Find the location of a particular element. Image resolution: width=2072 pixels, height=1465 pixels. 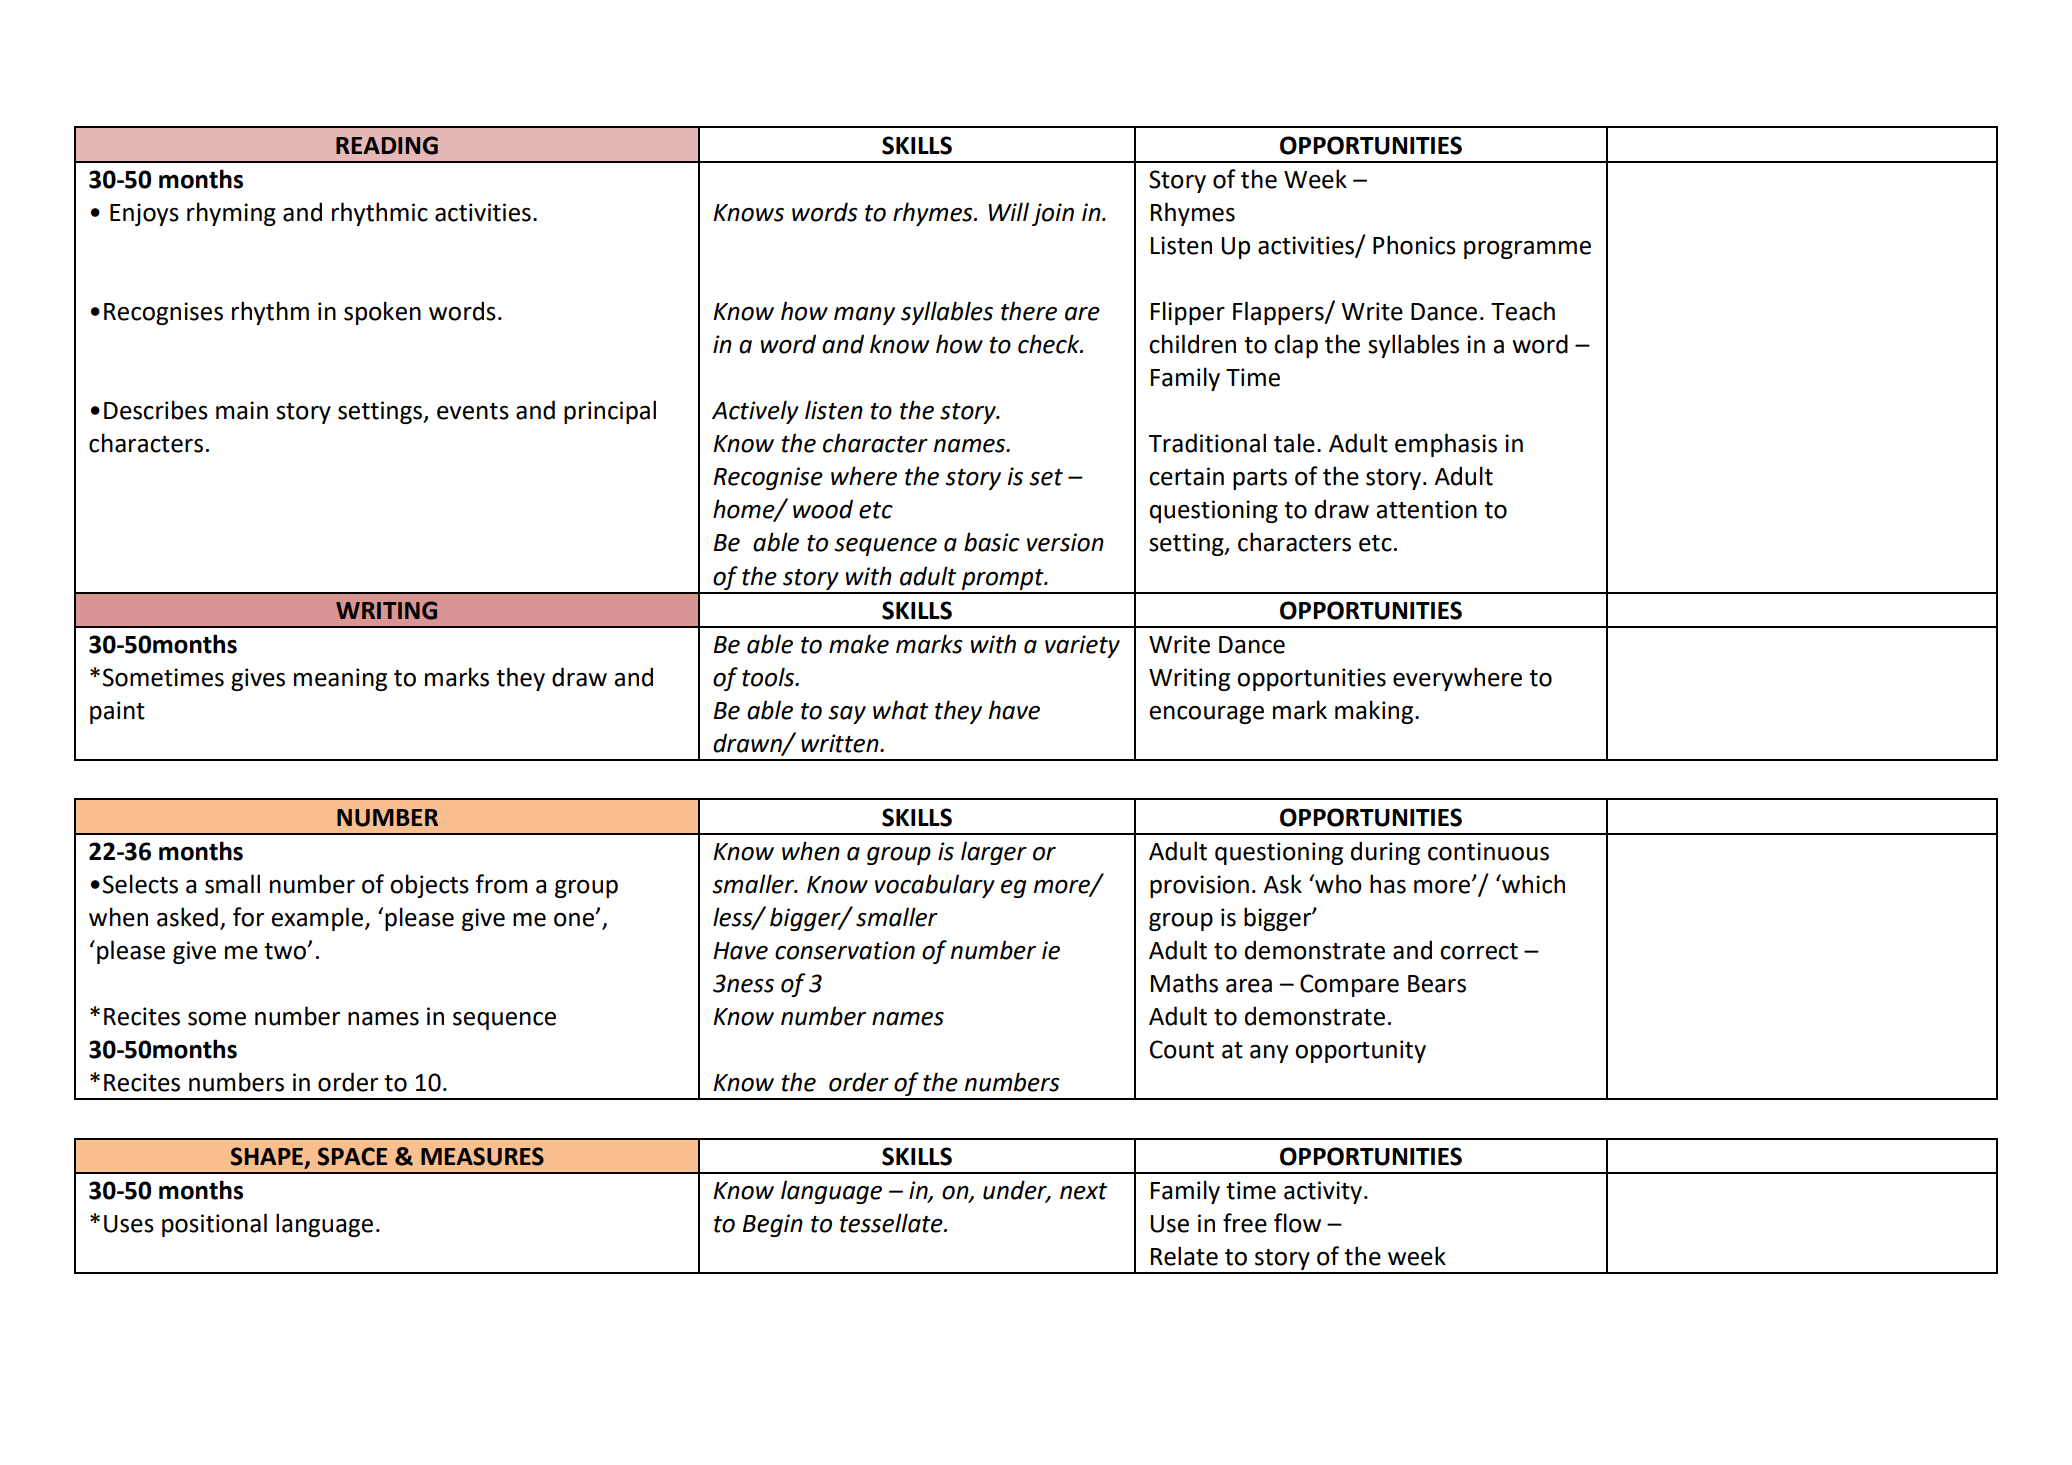

flow is located at coordinates (1297, 1223).
